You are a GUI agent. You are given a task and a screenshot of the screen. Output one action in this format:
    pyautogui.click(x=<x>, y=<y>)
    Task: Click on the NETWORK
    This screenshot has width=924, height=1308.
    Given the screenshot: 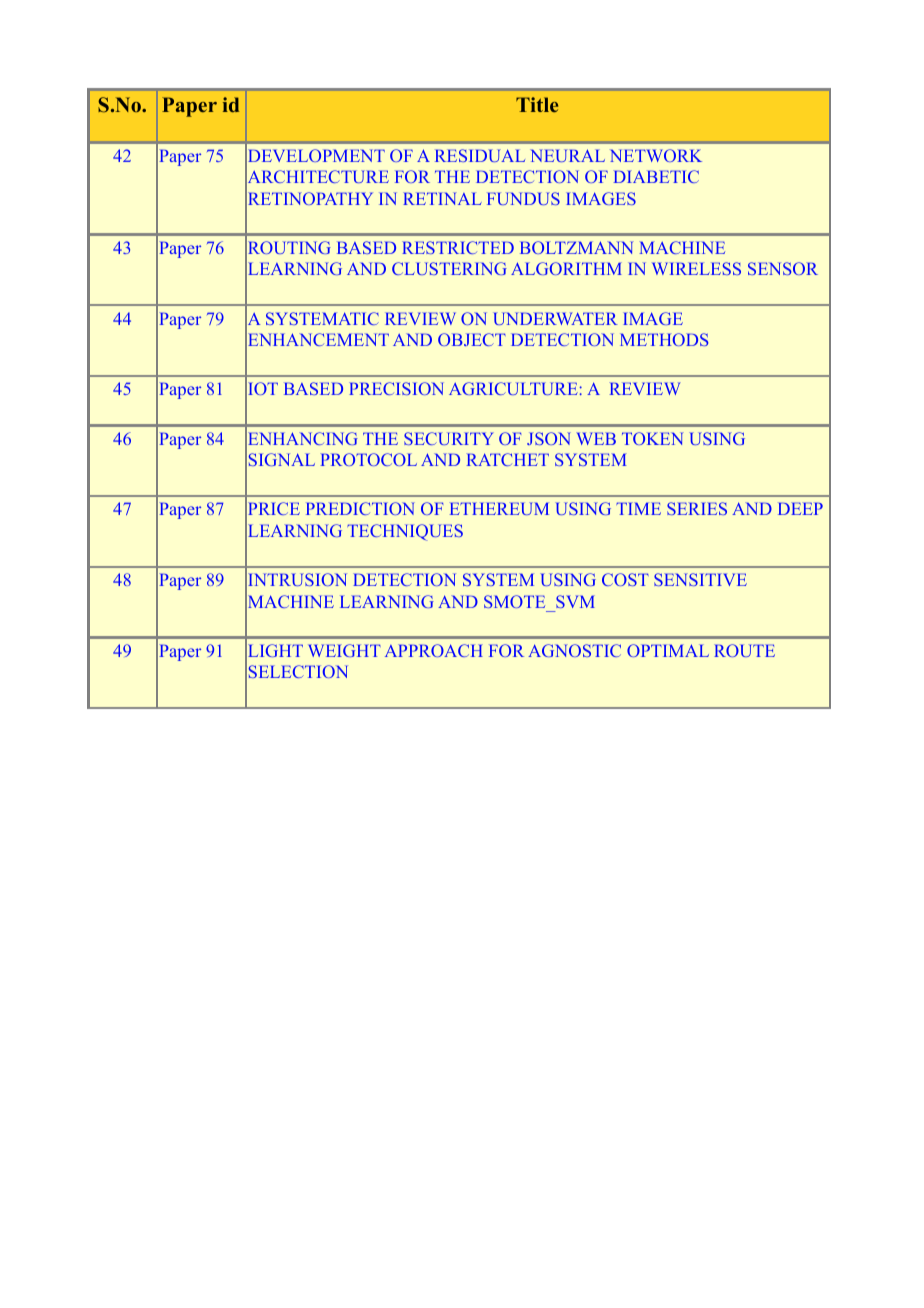 What is the action you would take?
    pyautogui.click(x=656, y=155)
